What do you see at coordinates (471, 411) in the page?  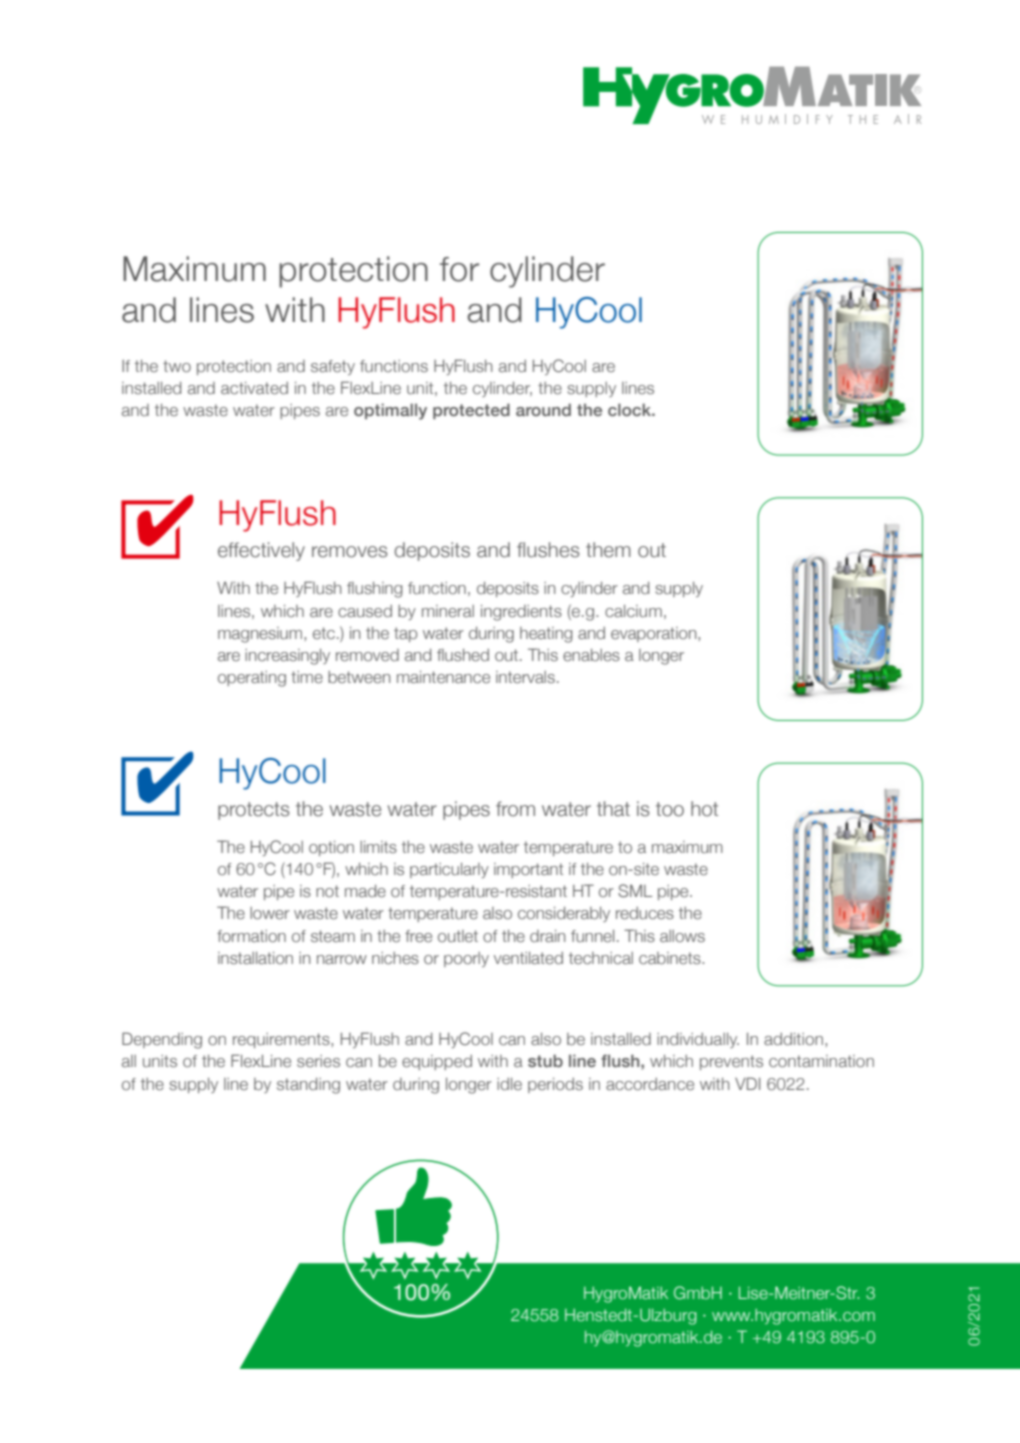 I see `protected` at bounding box center [471, 411].
